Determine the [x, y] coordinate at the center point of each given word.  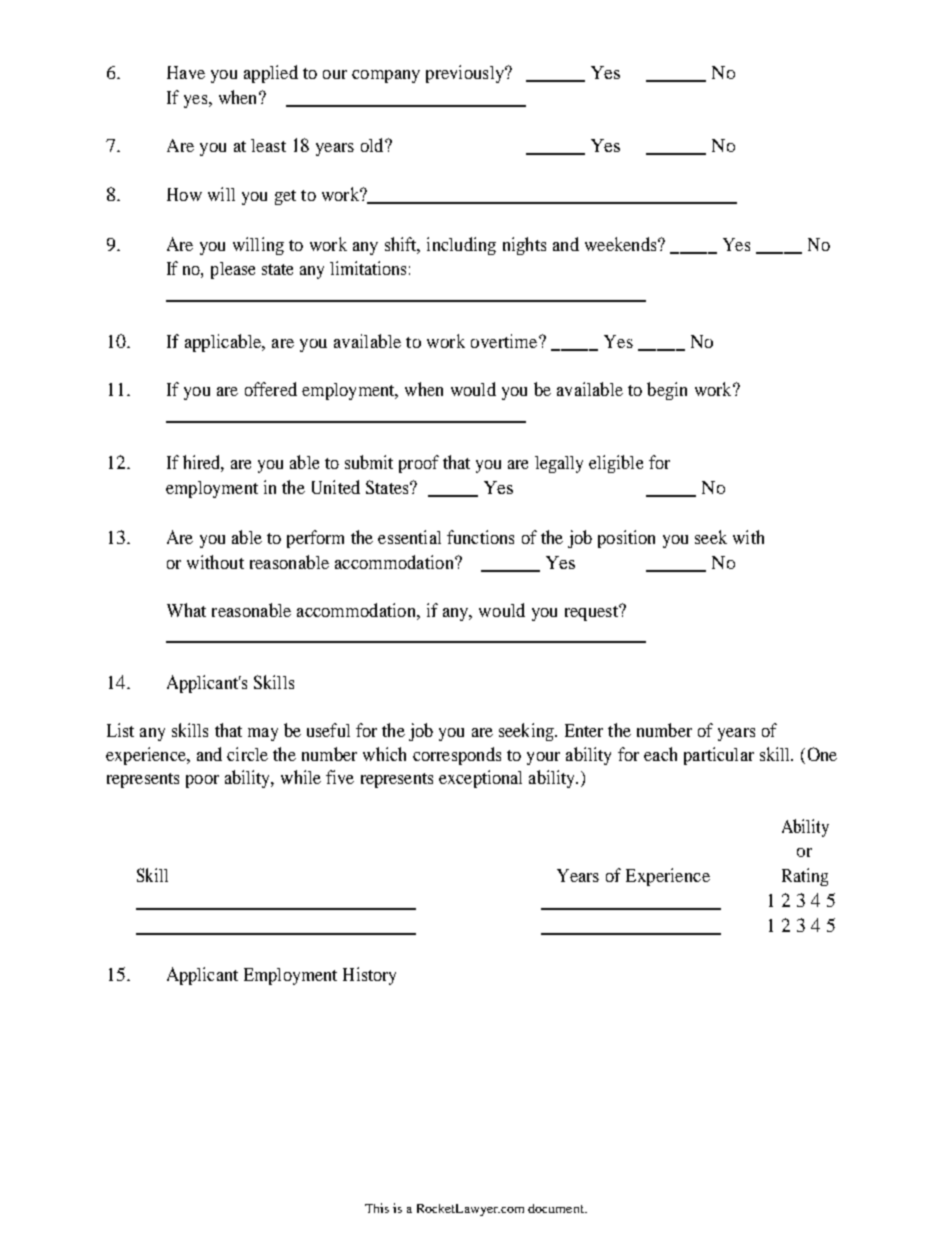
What [186, 610]
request [592, 613]
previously [466, 74]
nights [524, 246]
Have [186, 72]
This [377, 1208]
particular [719, 756]
